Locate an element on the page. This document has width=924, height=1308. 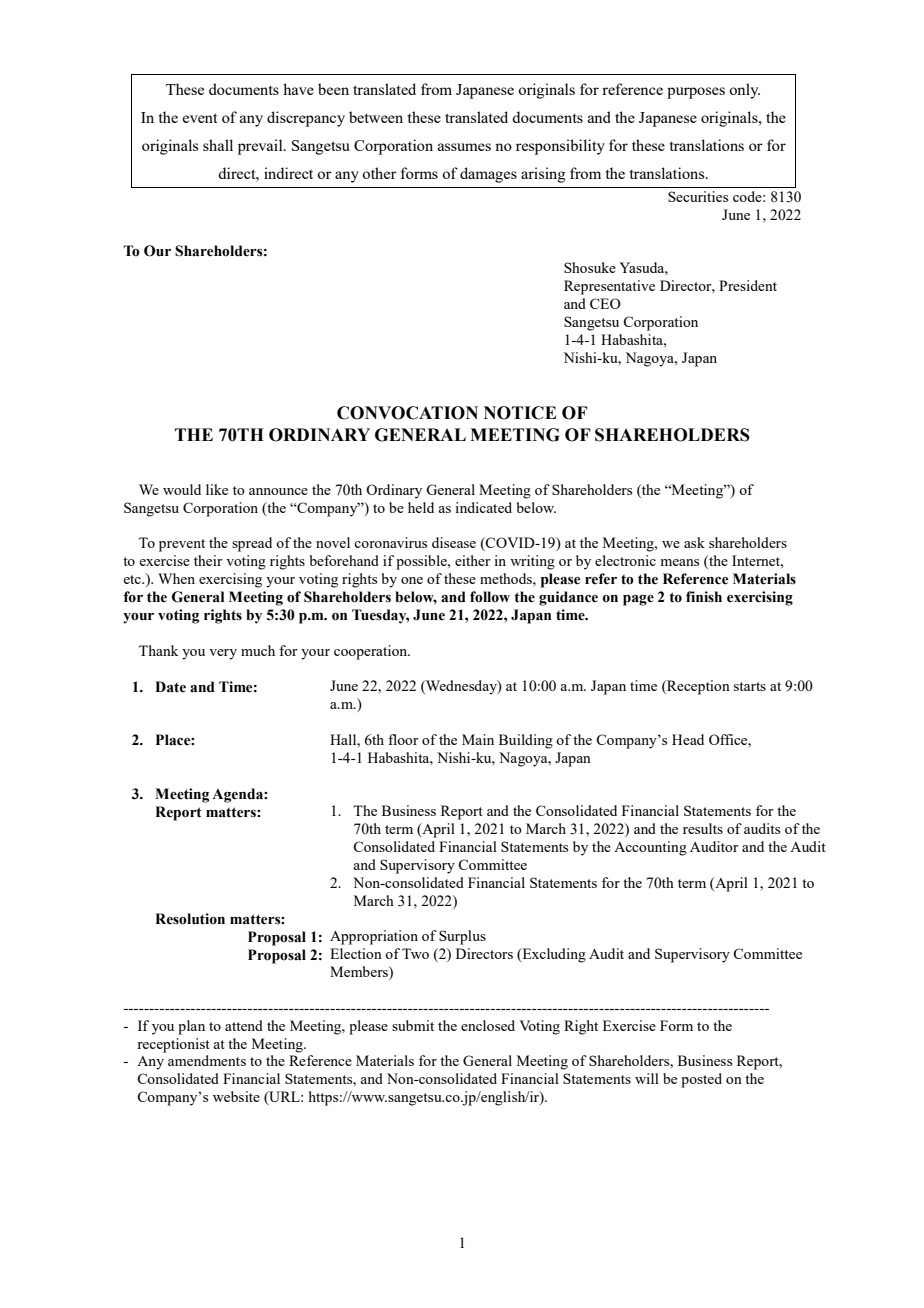
one is located at coordinates (412, 580).
